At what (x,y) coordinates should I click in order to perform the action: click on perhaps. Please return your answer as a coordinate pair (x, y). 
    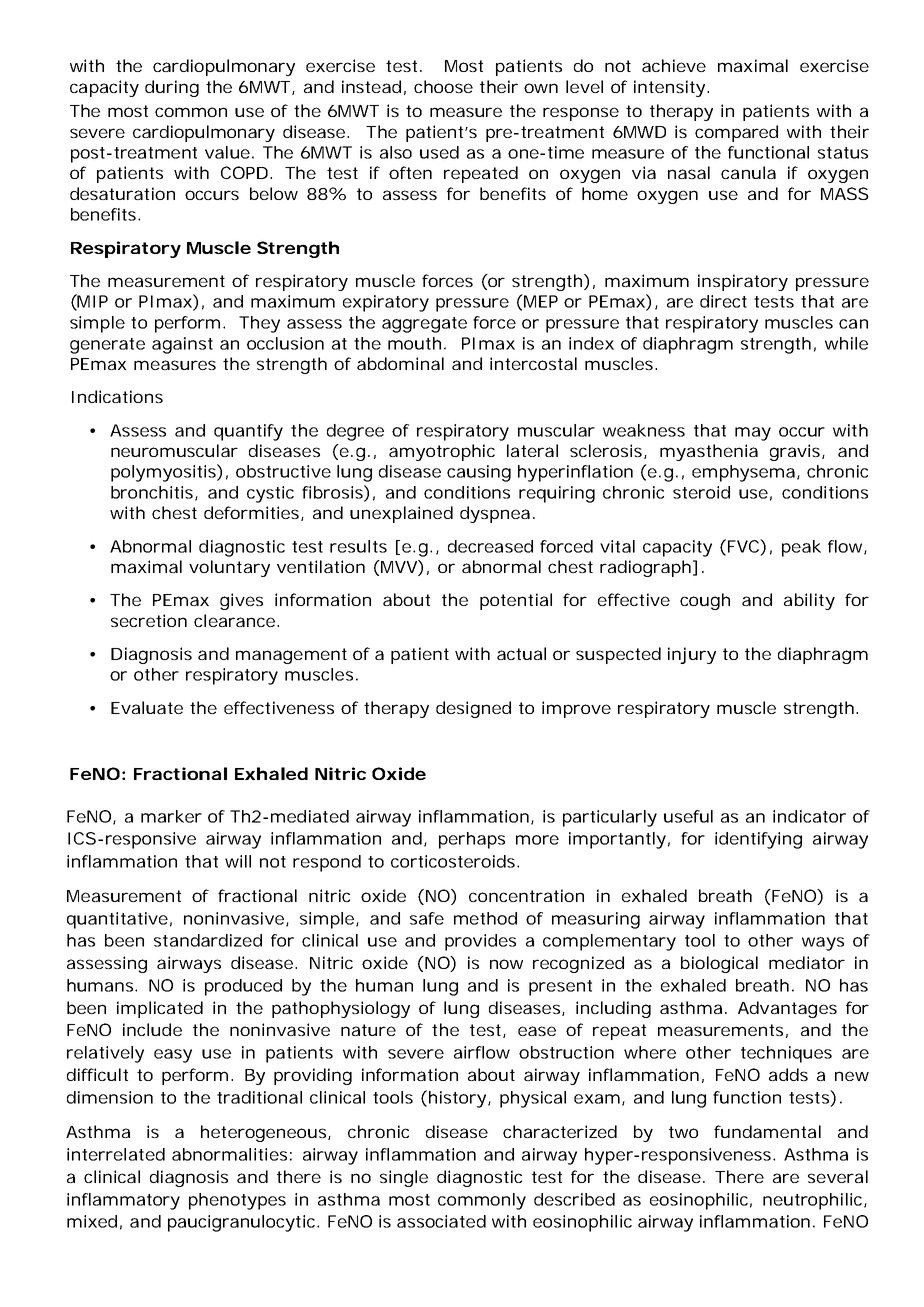
    Looking at the image, I should click on (472, 840).
